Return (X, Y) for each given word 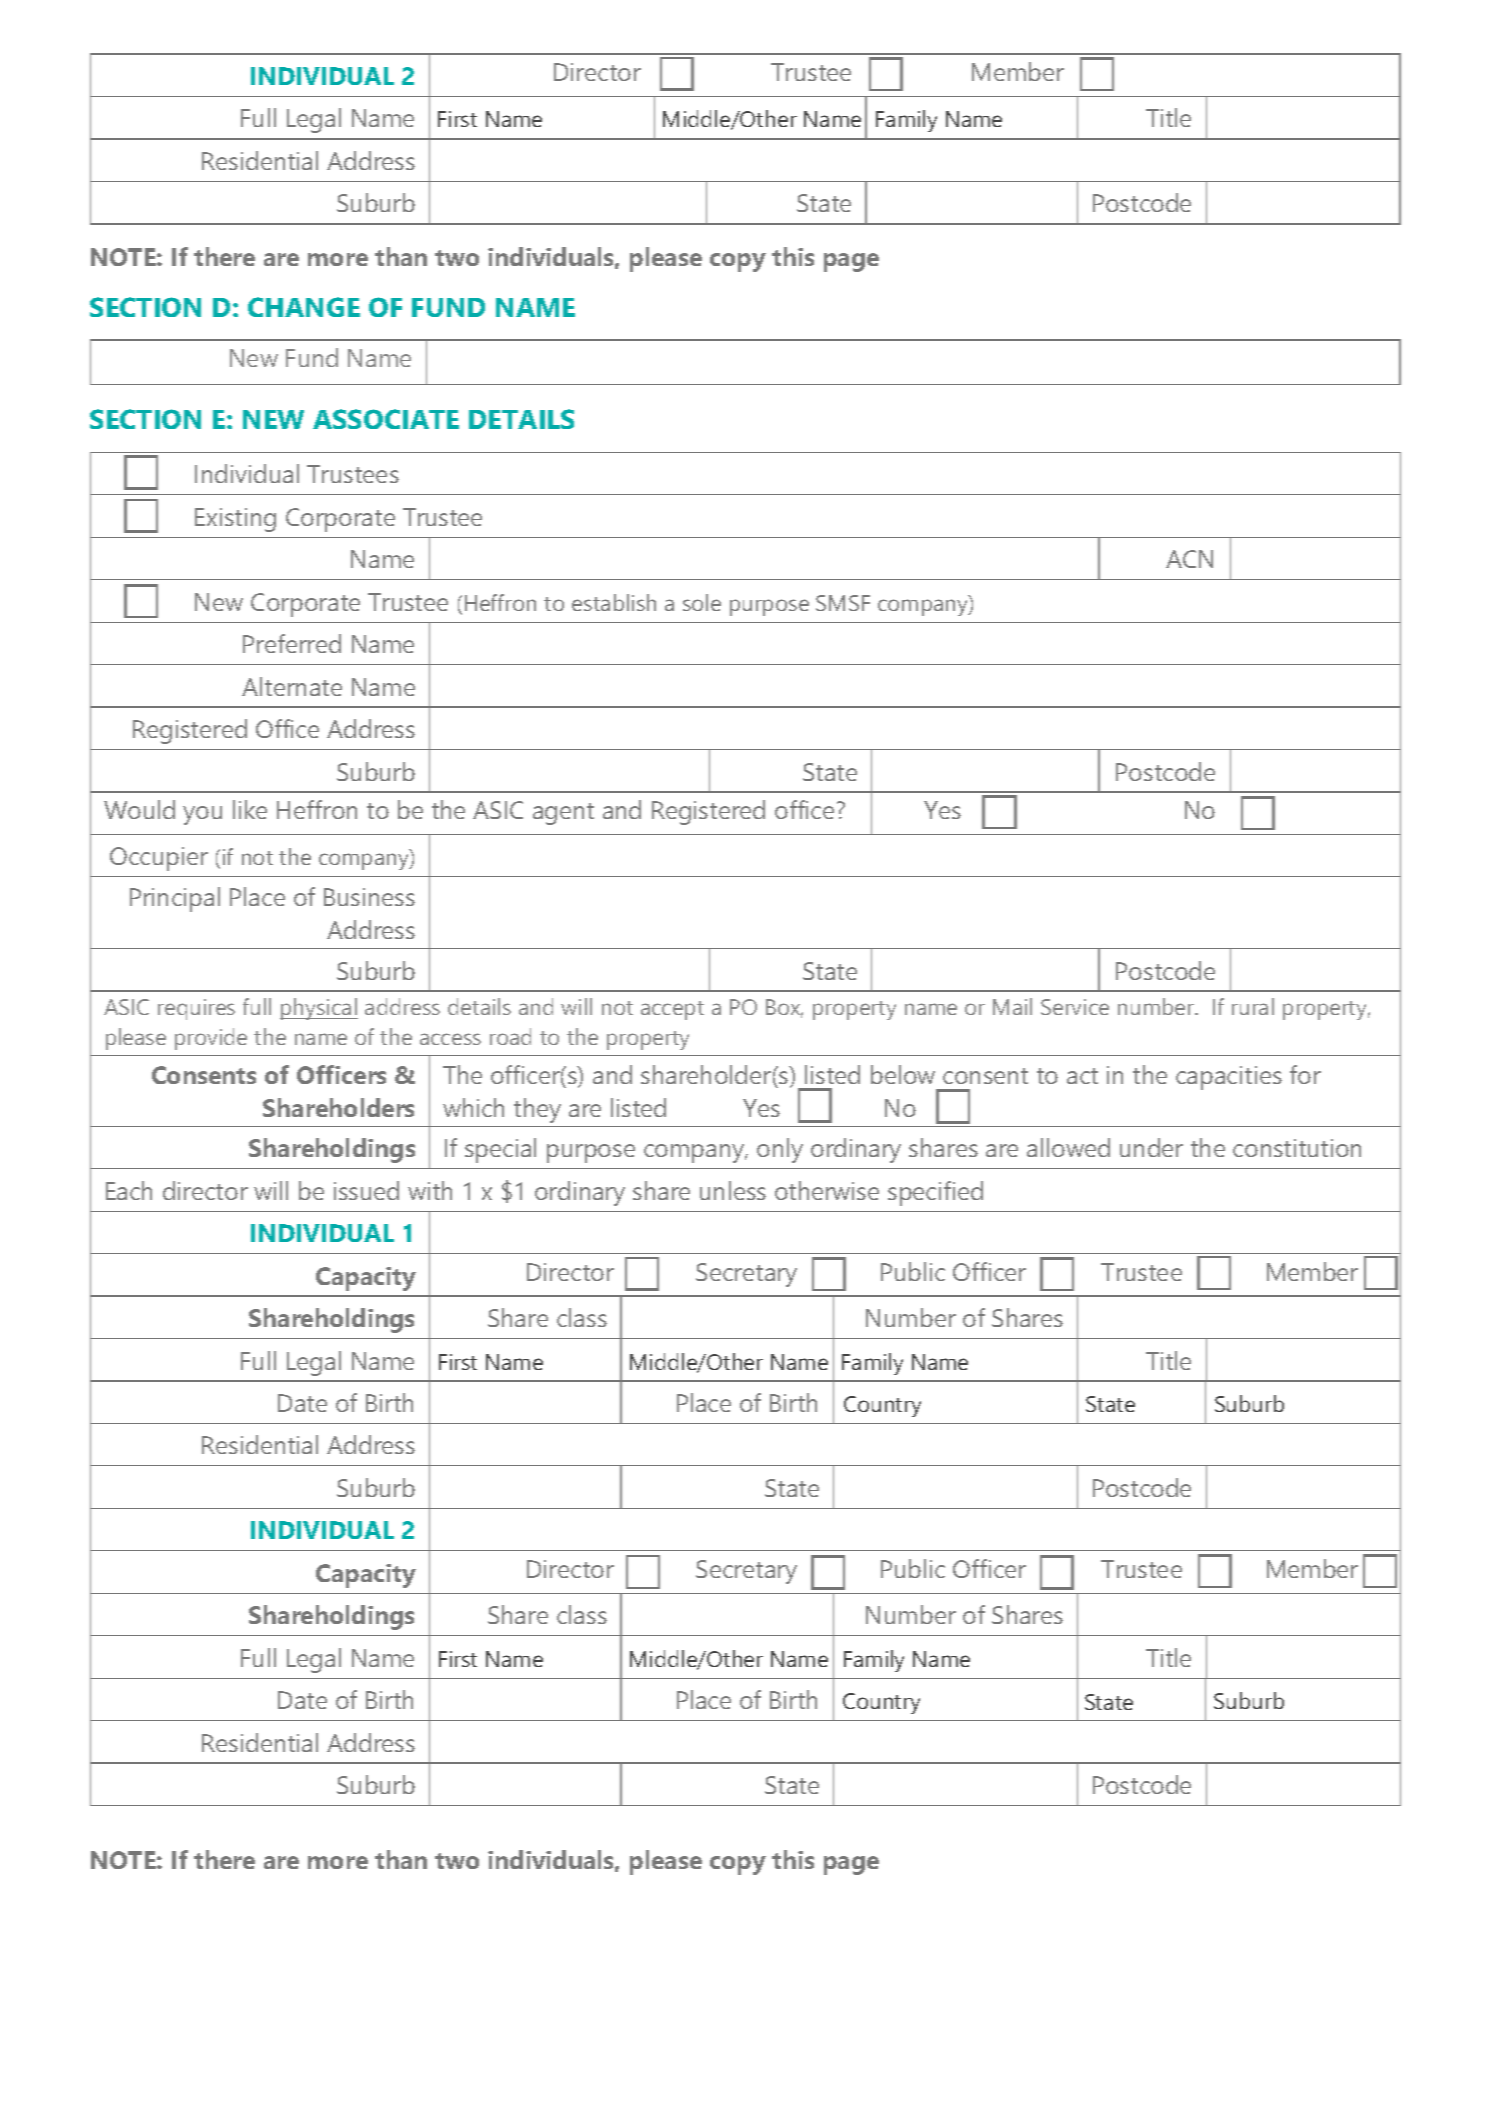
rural (1253, 1006)
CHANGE (304, 307)
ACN (1189, 559)
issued (366, 1190)
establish (614, 602)
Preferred (292, 643)
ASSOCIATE (386, 419)
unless (733, 1190)
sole (702, 602)
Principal (175, 899)
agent (563, 814)
